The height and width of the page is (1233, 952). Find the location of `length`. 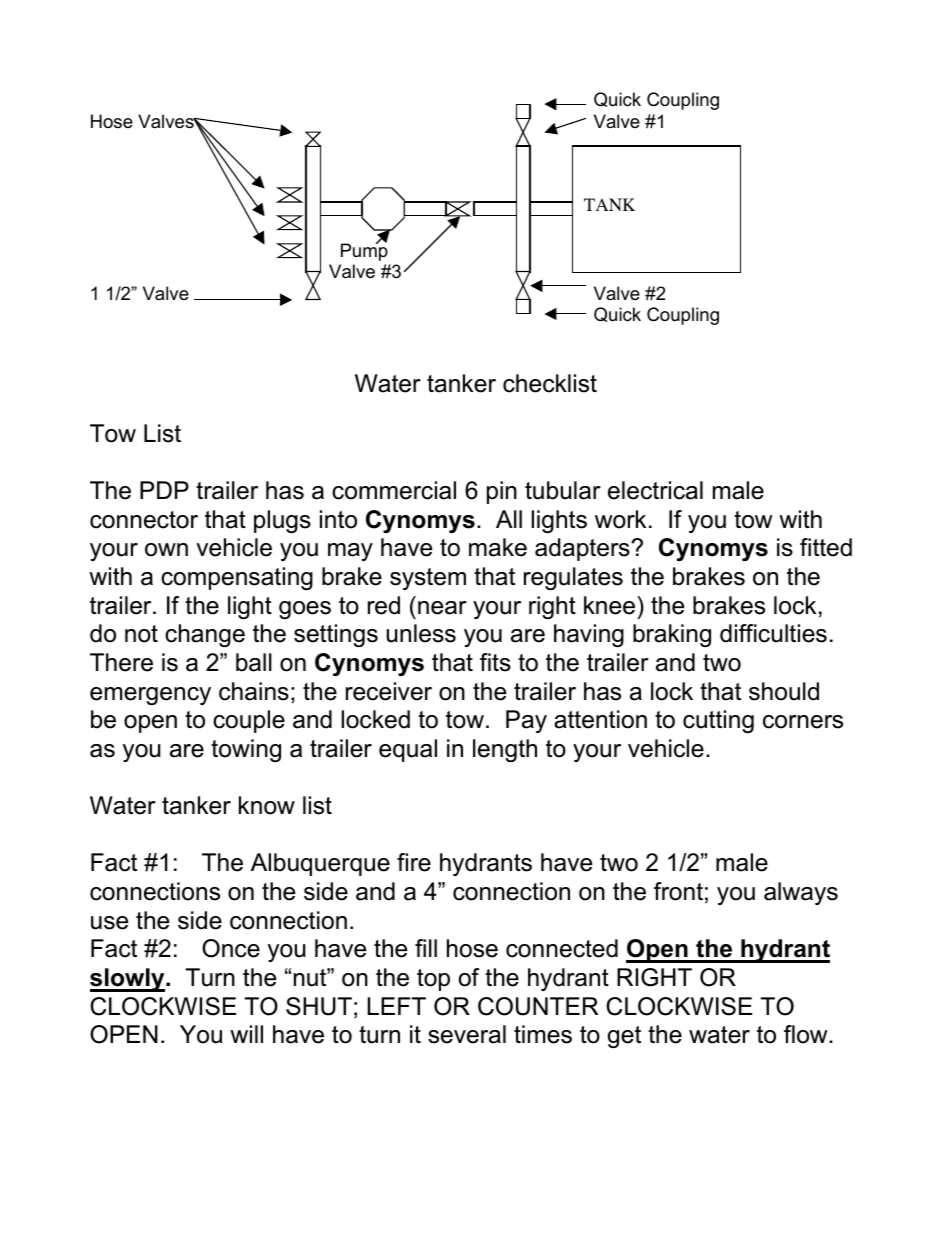

length is located at coordinates (505, 750).
